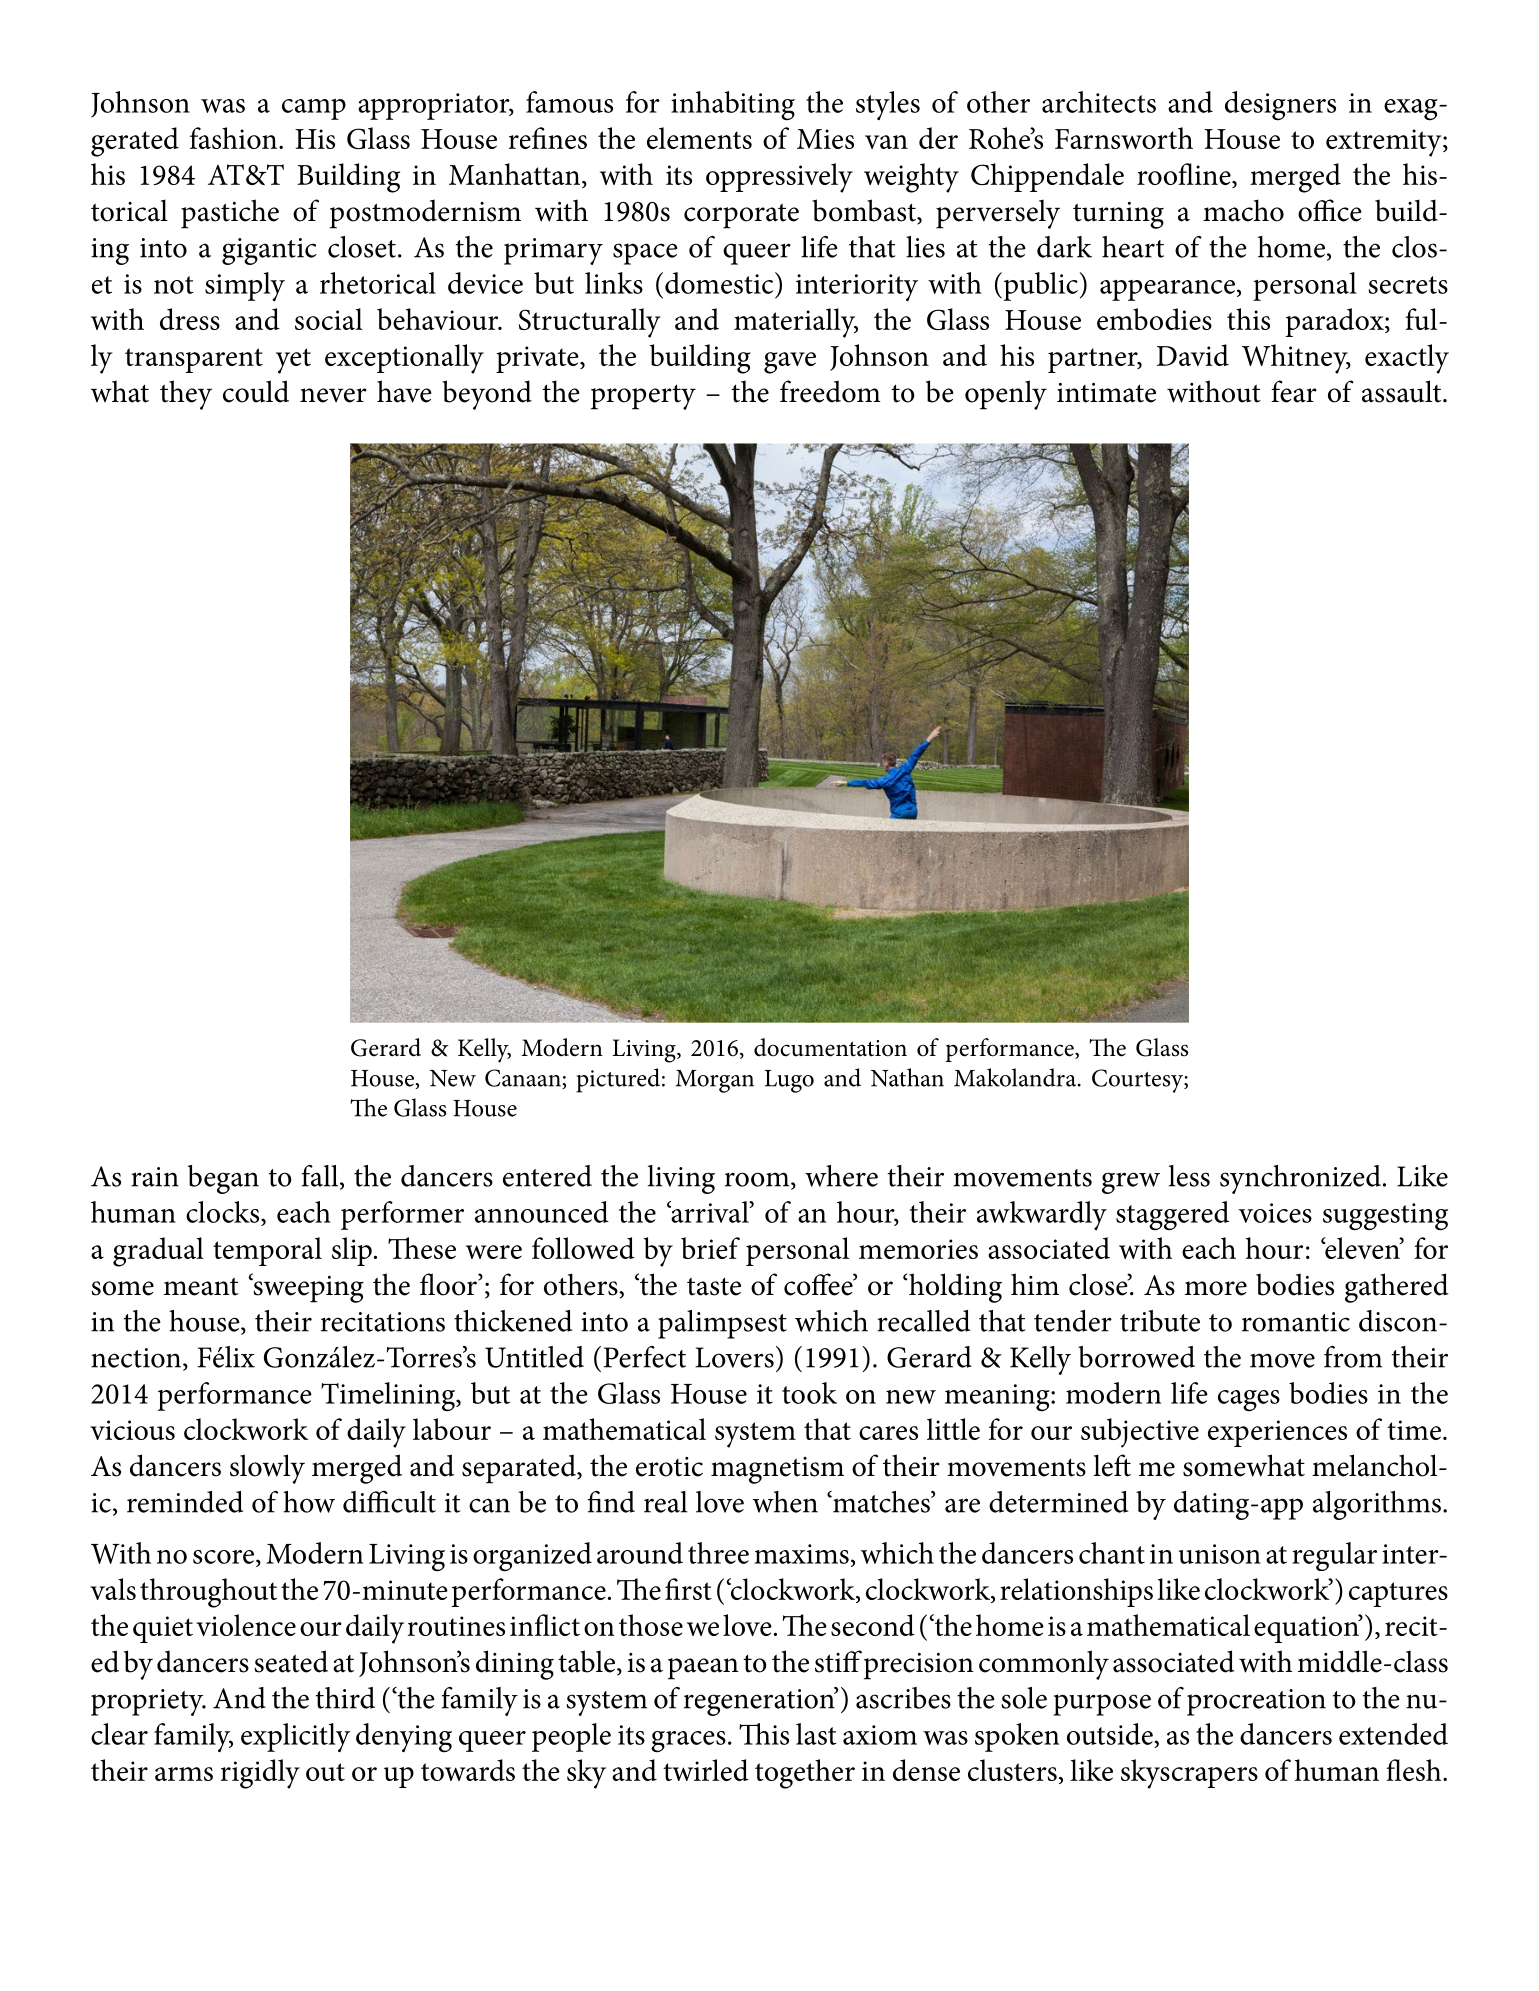 Image resolution: width=1539 pixels, height=1991 pixels. Describe the element at coordinates (1138, 1081) in the page. I see `Courtesy` at that location.
